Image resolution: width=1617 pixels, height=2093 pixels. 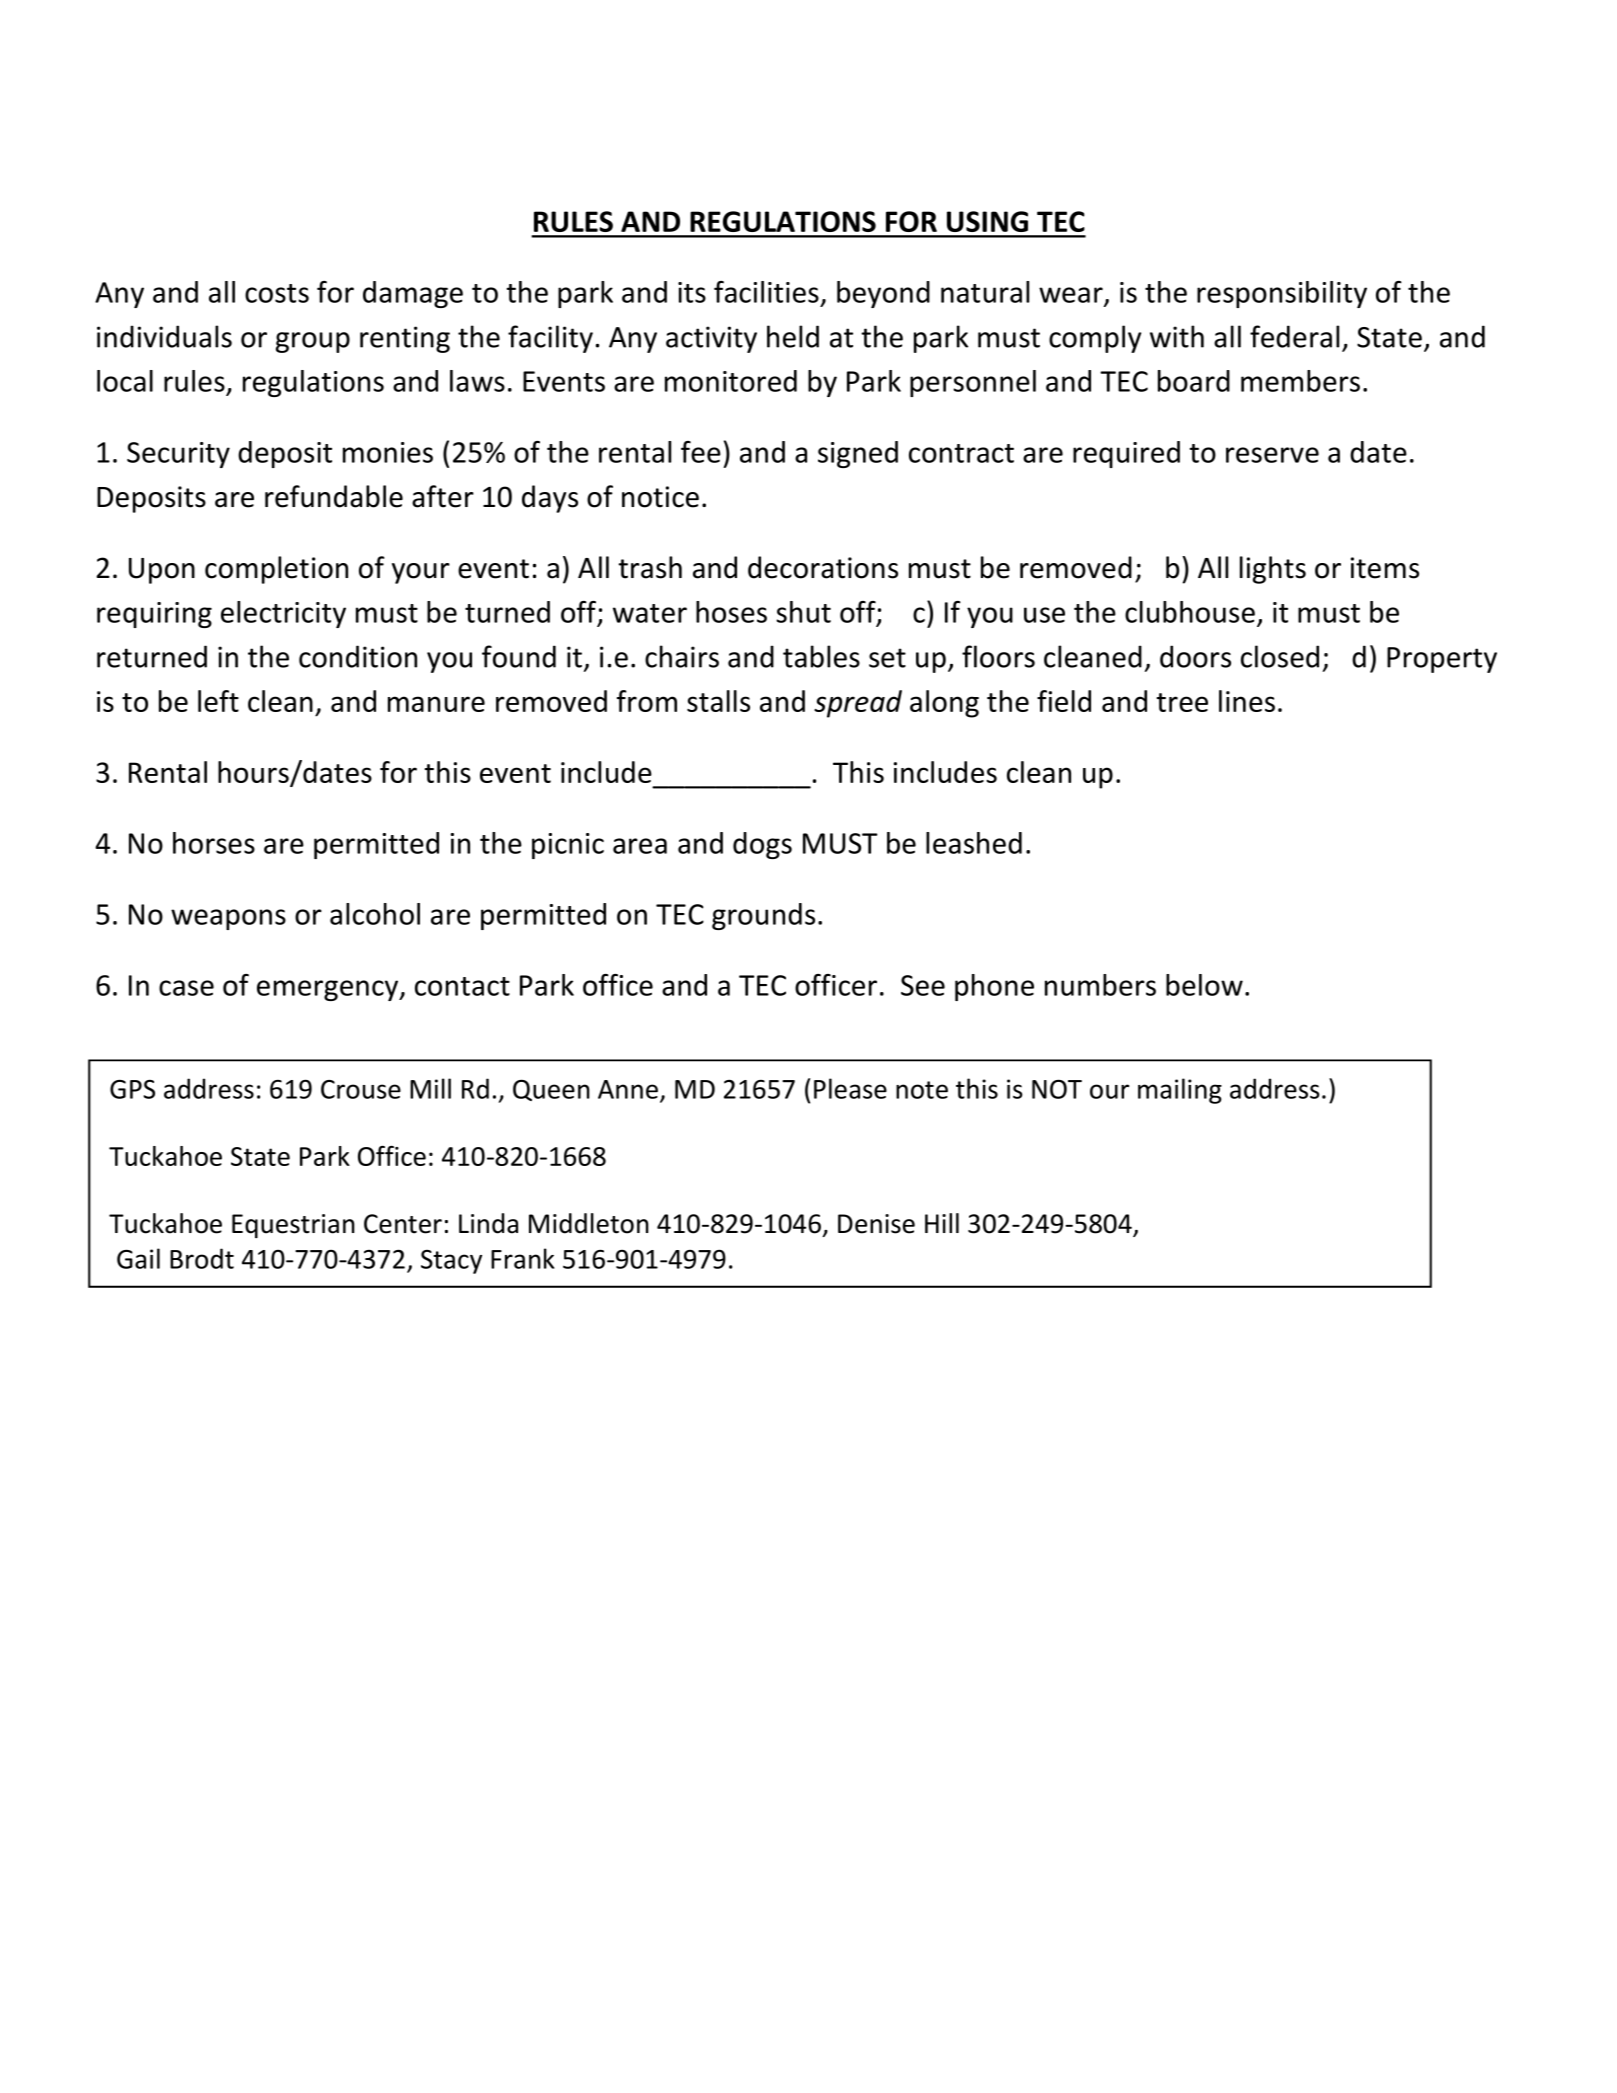 What do you see at coordinates (313, 342) in the screenshot?
I see `group` at bounding box center [313, 342].
